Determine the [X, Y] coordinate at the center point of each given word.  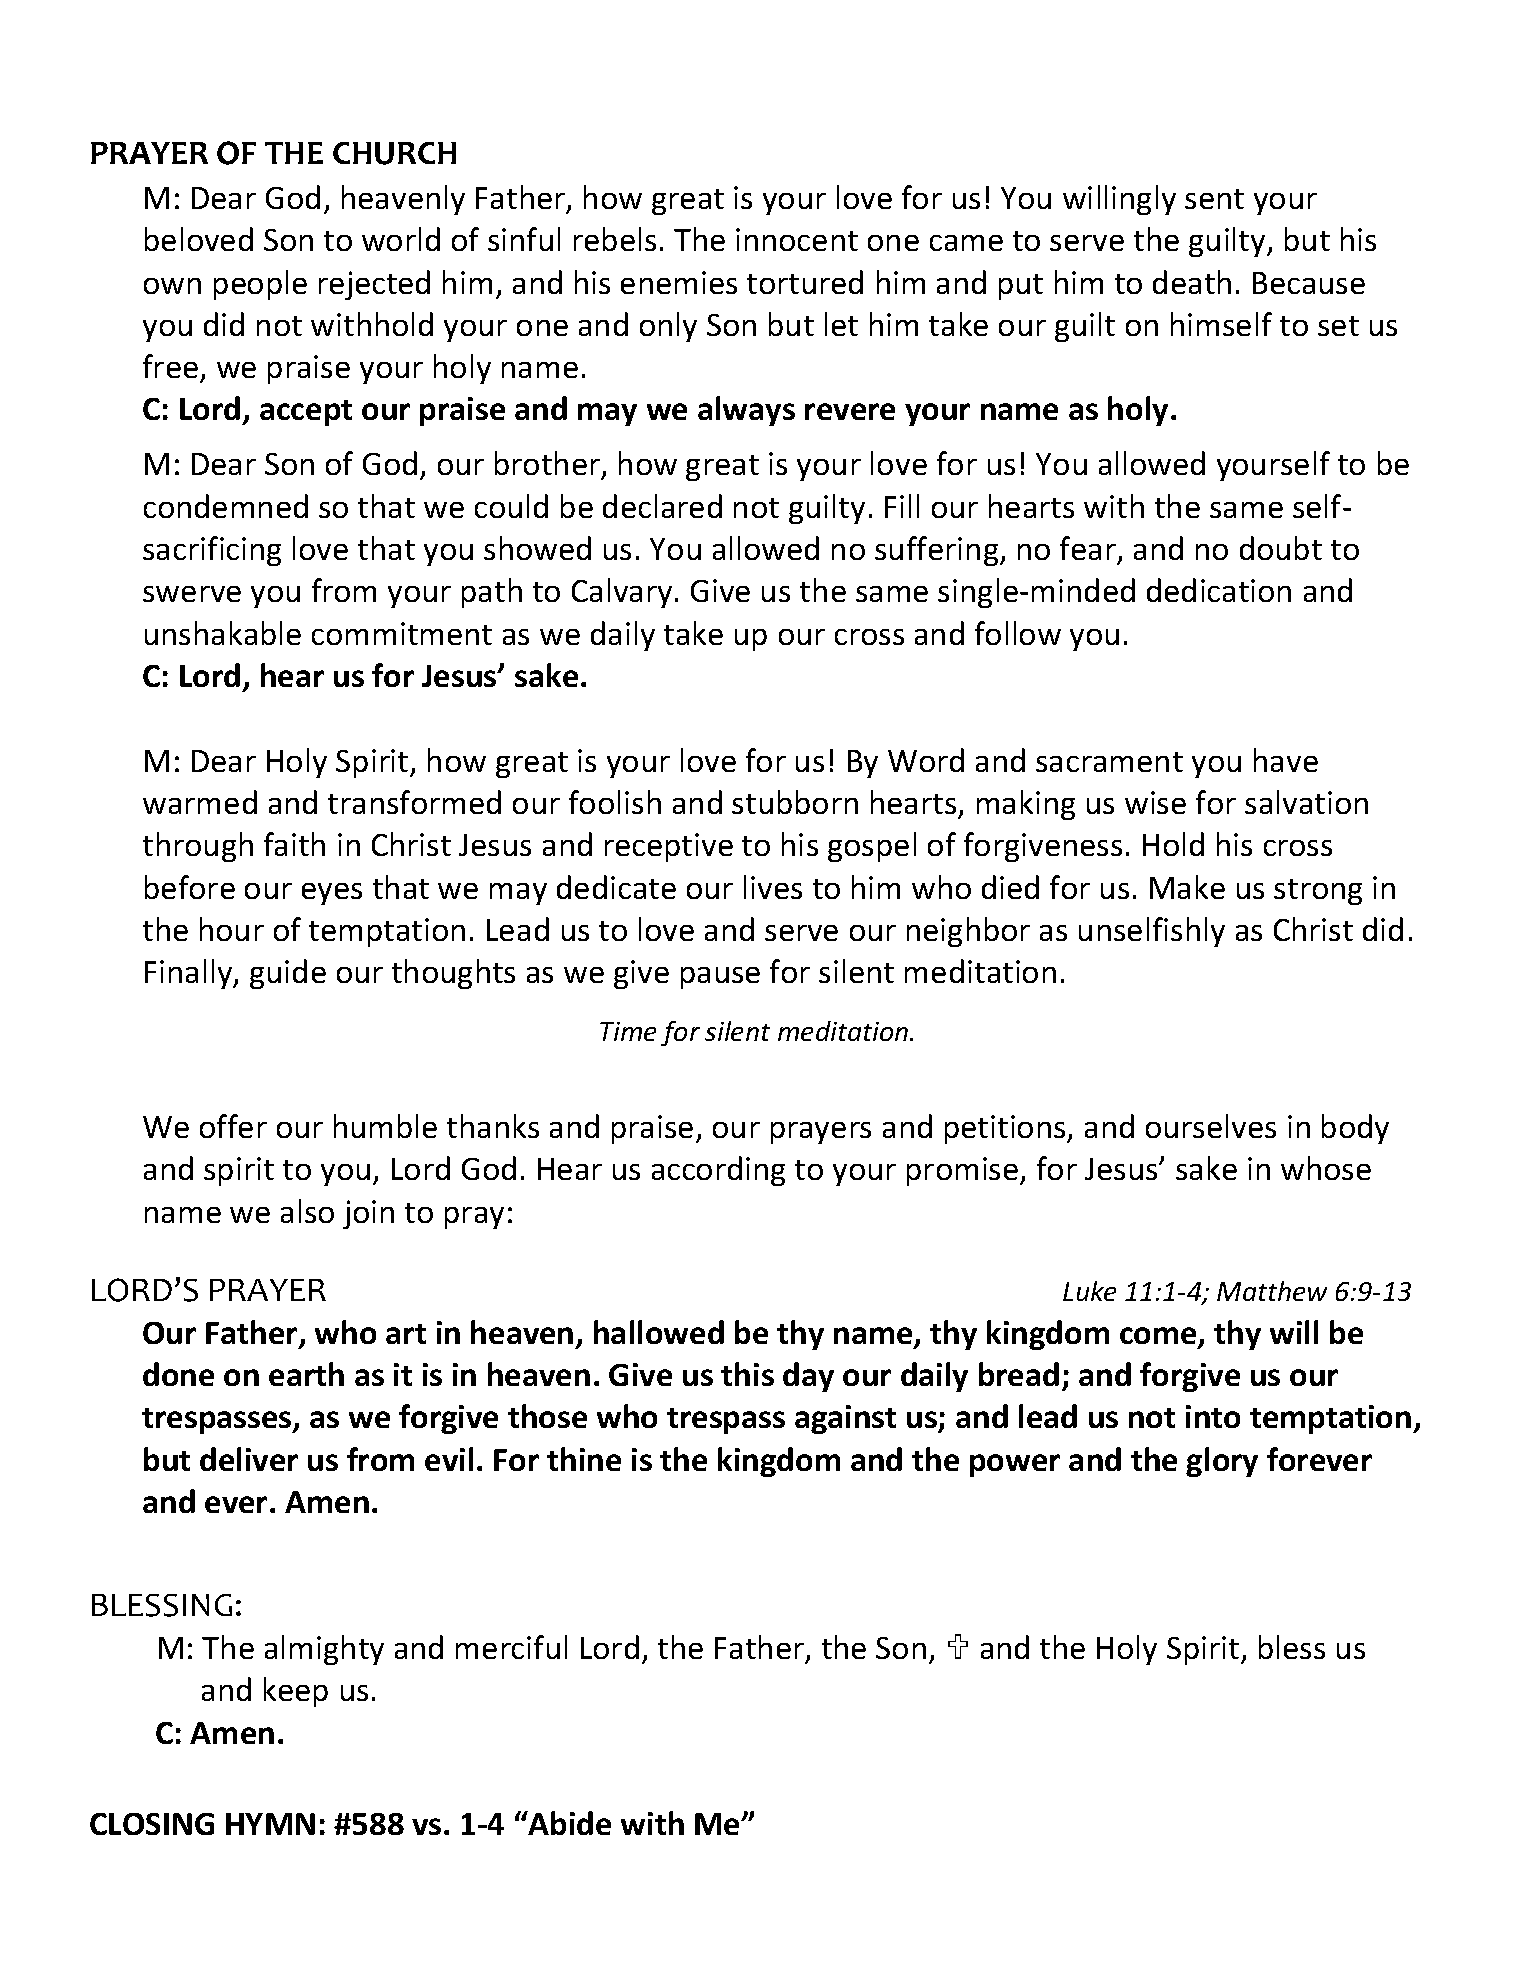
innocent [797, 239]
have [1286, 760]
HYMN [270, 1824]
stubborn [795, 802]
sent [1214, 199]
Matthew [1272, 1291]
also [307, 1211]
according [718, 1171]
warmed [200, 802]
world [401, 239]
